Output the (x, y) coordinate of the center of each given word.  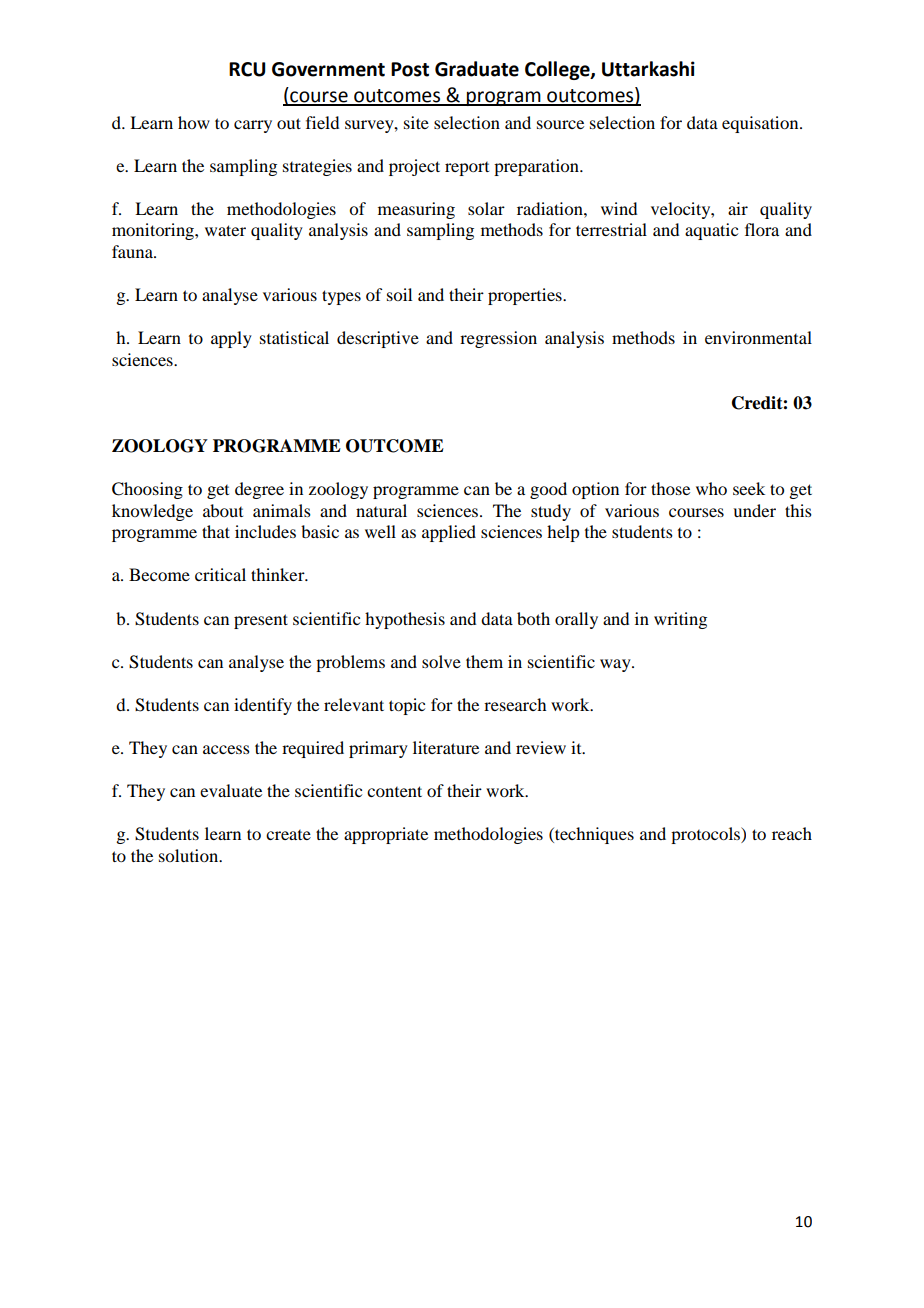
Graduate (477, 69)
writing (680, 620)
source (560, 124)
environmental (758, 337)
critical (220, 574)
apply (231, 339)
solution (190, 855)
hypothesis (405, 620)
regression (498, 339)
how (194, 122)
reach (792, 833)
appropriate (386, 835)
